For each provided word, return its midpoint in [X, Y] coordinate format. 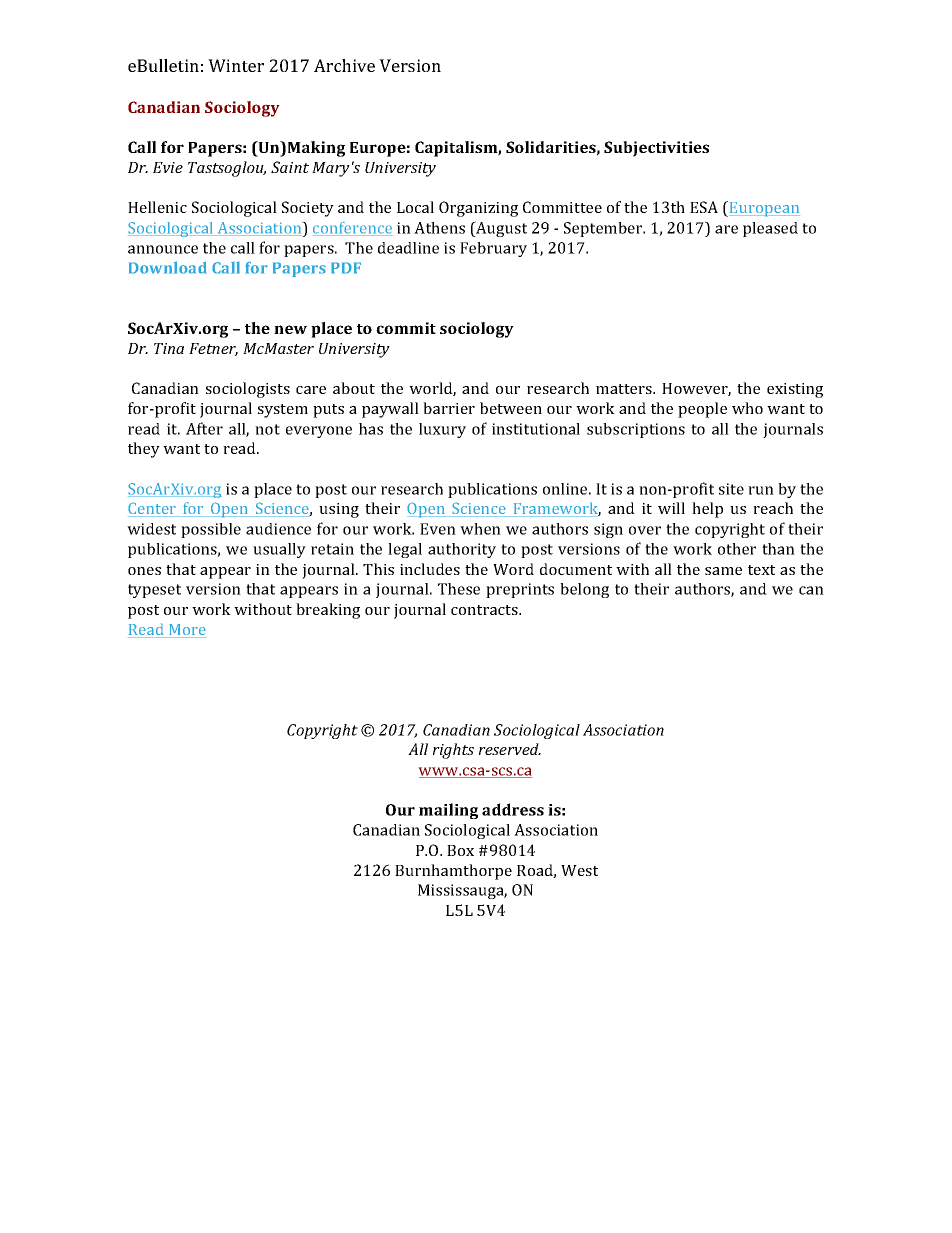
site [731, 489]
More [187, 631]
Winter [236, 65]
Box [460, 850]
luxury [442, 430]
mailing [448, 811]
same [723, 571]
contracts [485, 610]
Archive [344, 65]
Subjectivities [656, 149]
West [579, 870]
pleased [770, 229]
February [493, 249]
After [204, 428]
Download [168, 267]
